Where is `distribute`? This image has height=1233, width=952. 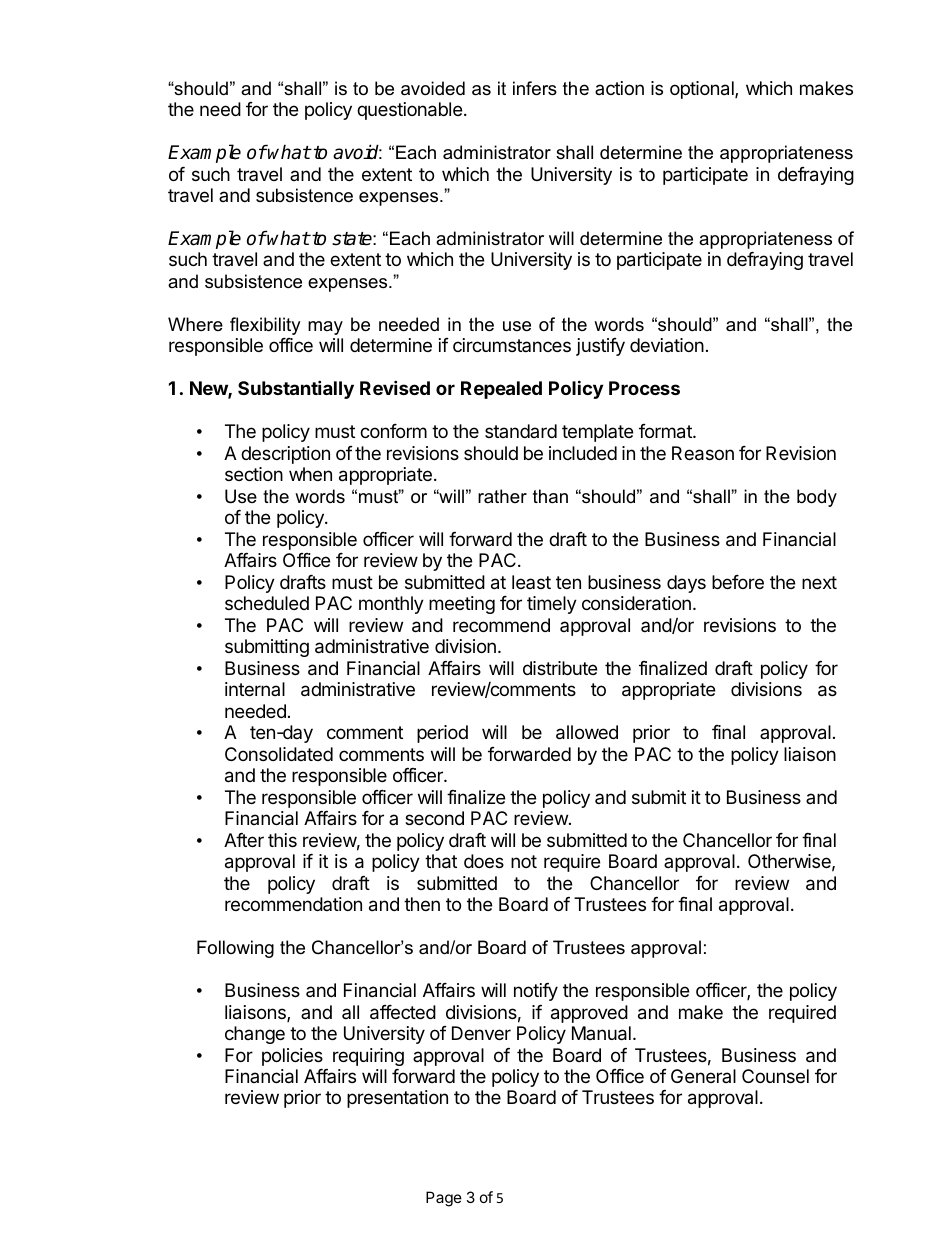 distribute is located at coordinates (560, 668).
